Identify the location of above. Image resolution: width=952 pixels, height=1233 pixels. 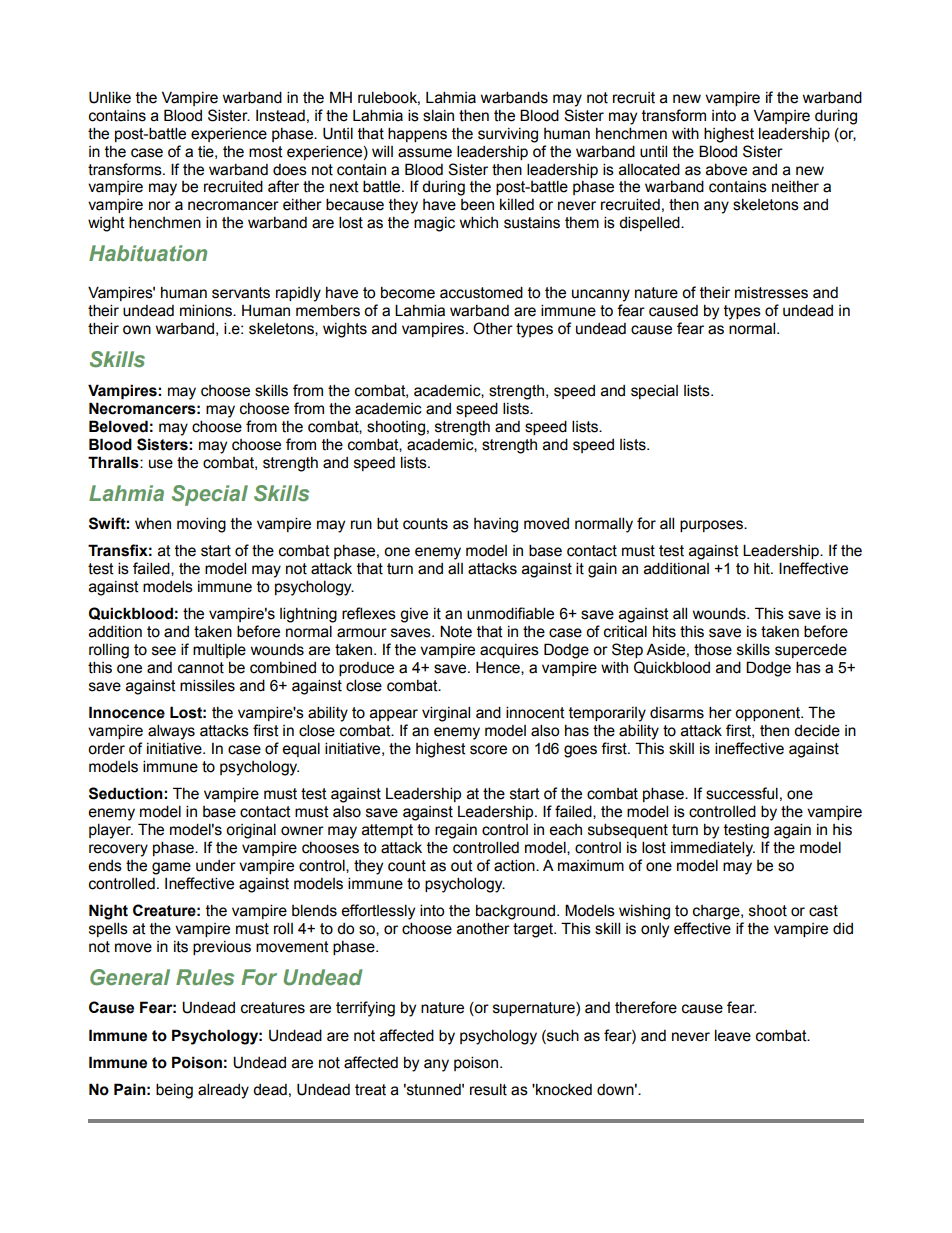
(726, 169).
